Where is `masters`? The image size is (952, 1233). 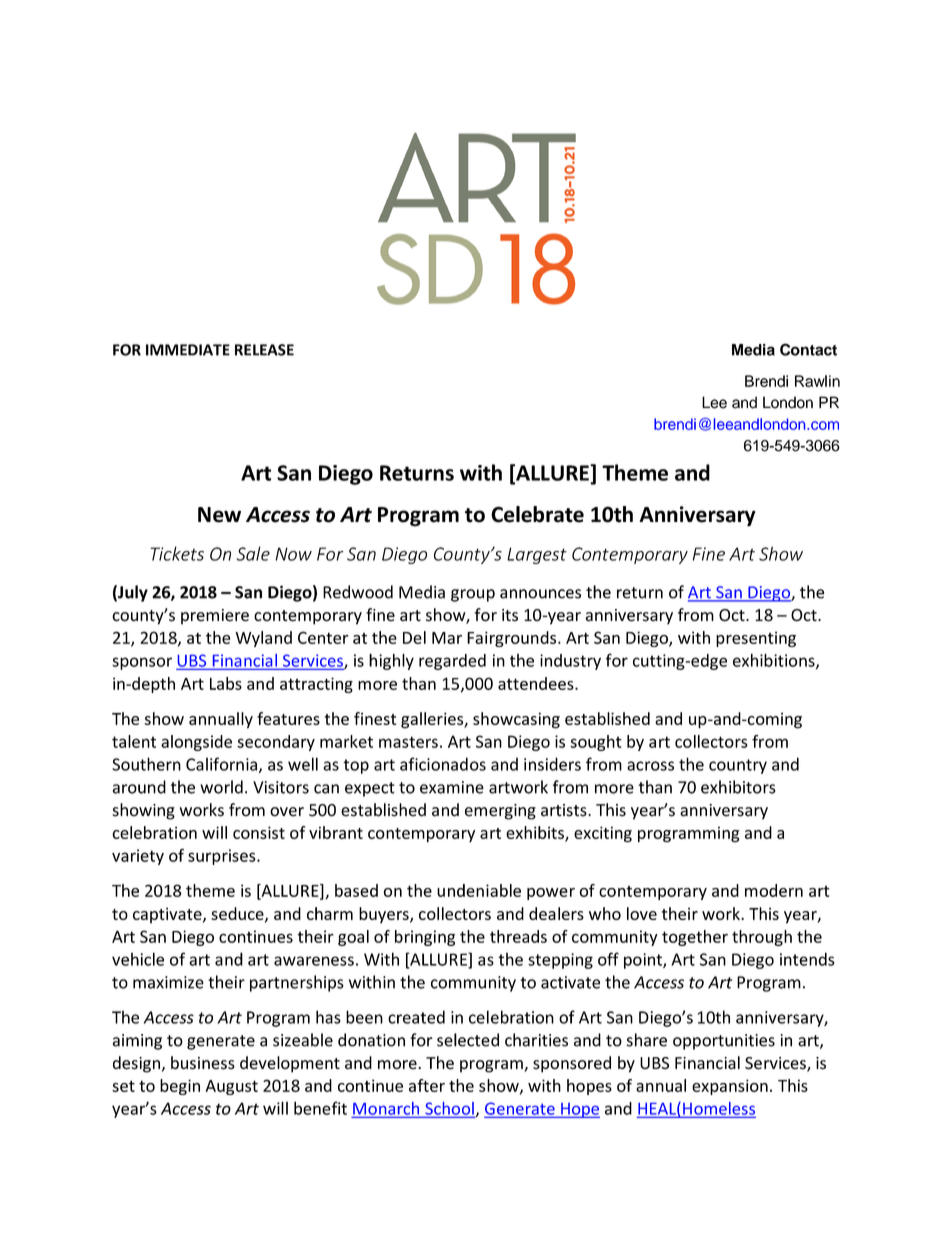
masters is located at coordinates (408, 742).
